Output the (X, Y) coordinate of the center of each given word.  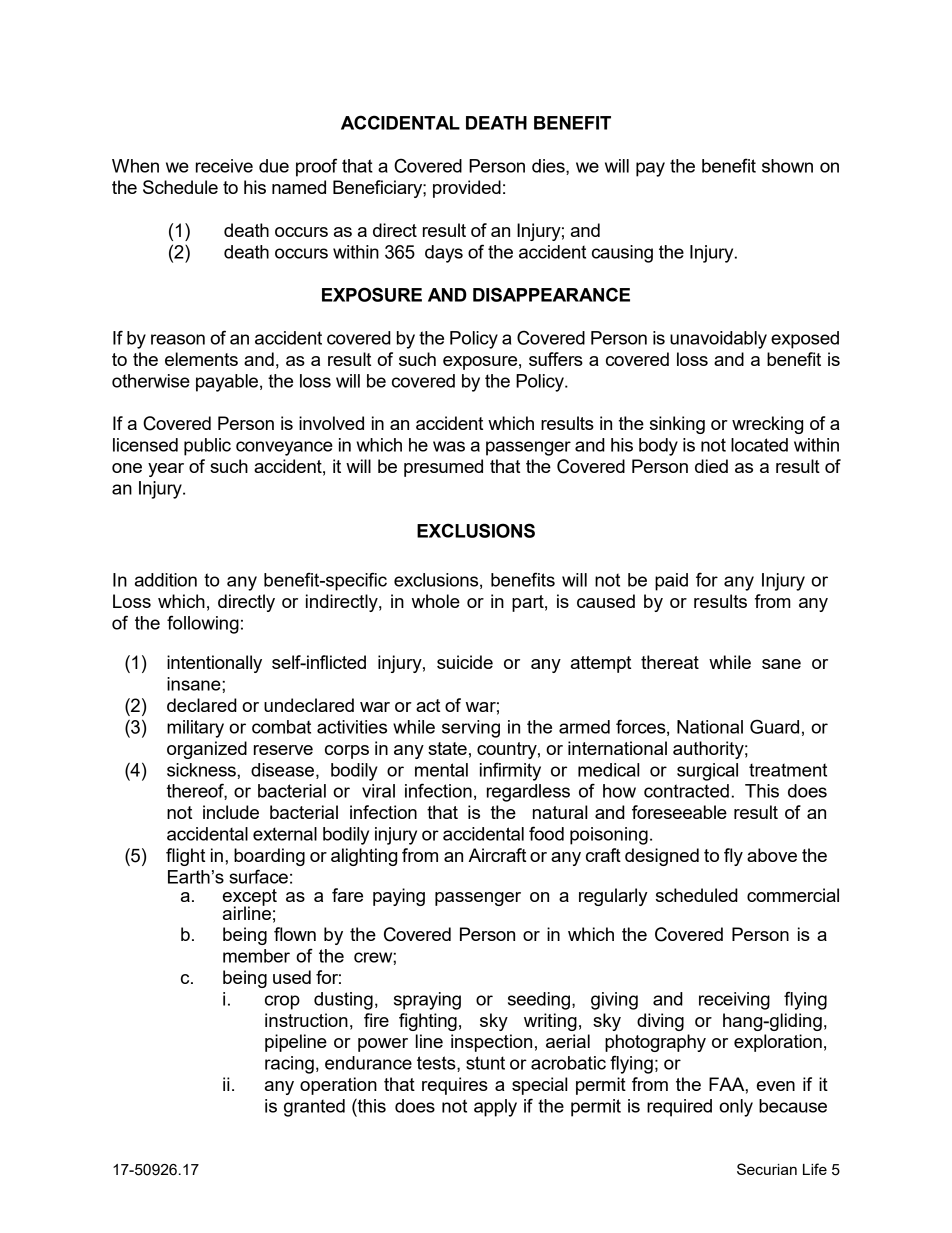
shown (787, 166)
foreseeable (679, 812)
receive (224, 166)
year (166, 470)
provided (467, 189)
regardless (528, 793)
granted (314, 1108)
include (231, 812)
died (711, 466)
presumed (443, 468)
